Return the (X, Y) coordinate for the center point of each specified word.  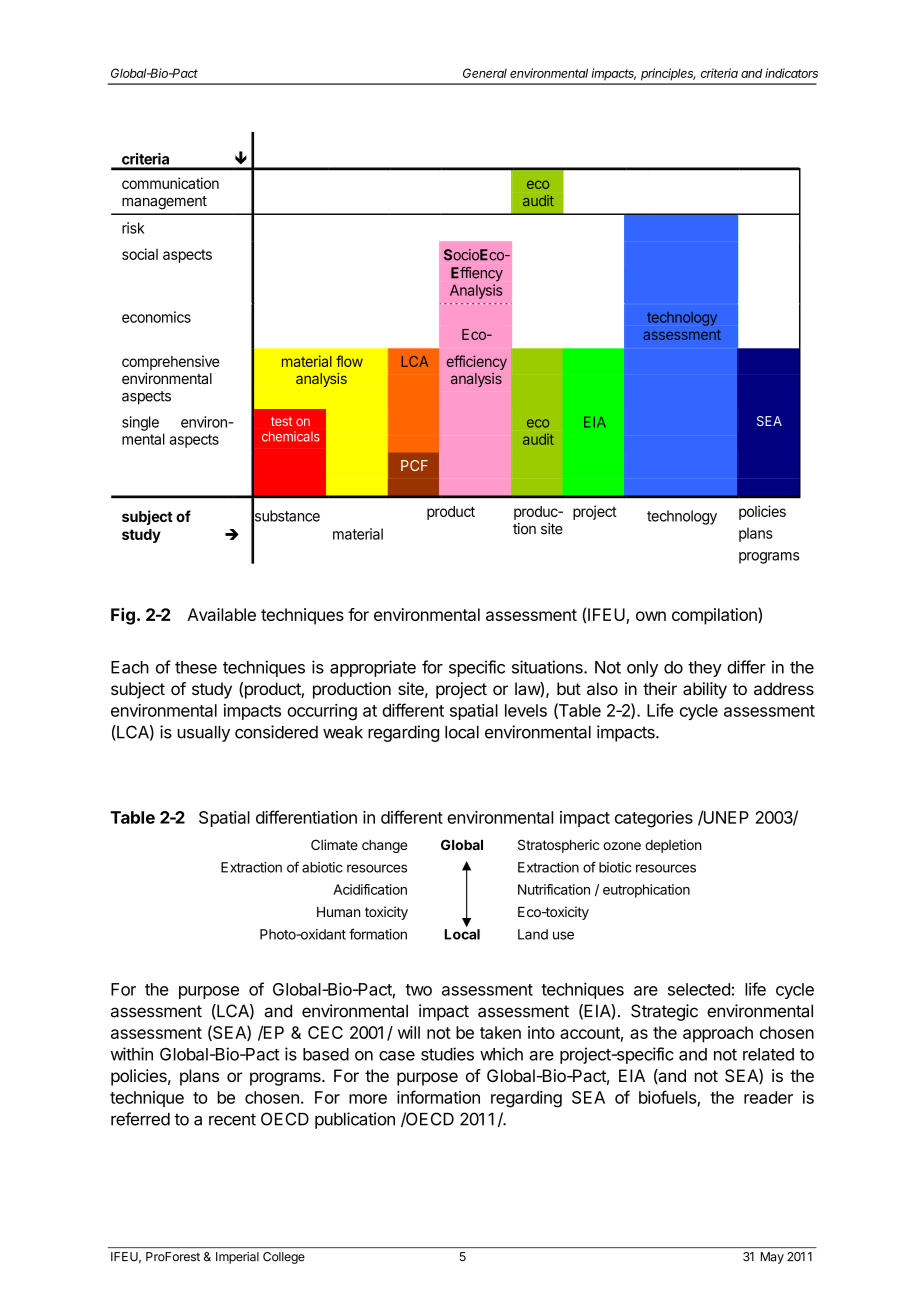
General (485, 73)
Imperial (237, 1258)
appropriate (373, 668)
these (196, 667)
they (705, 669)
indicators (791, 73)
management (164, 203)
